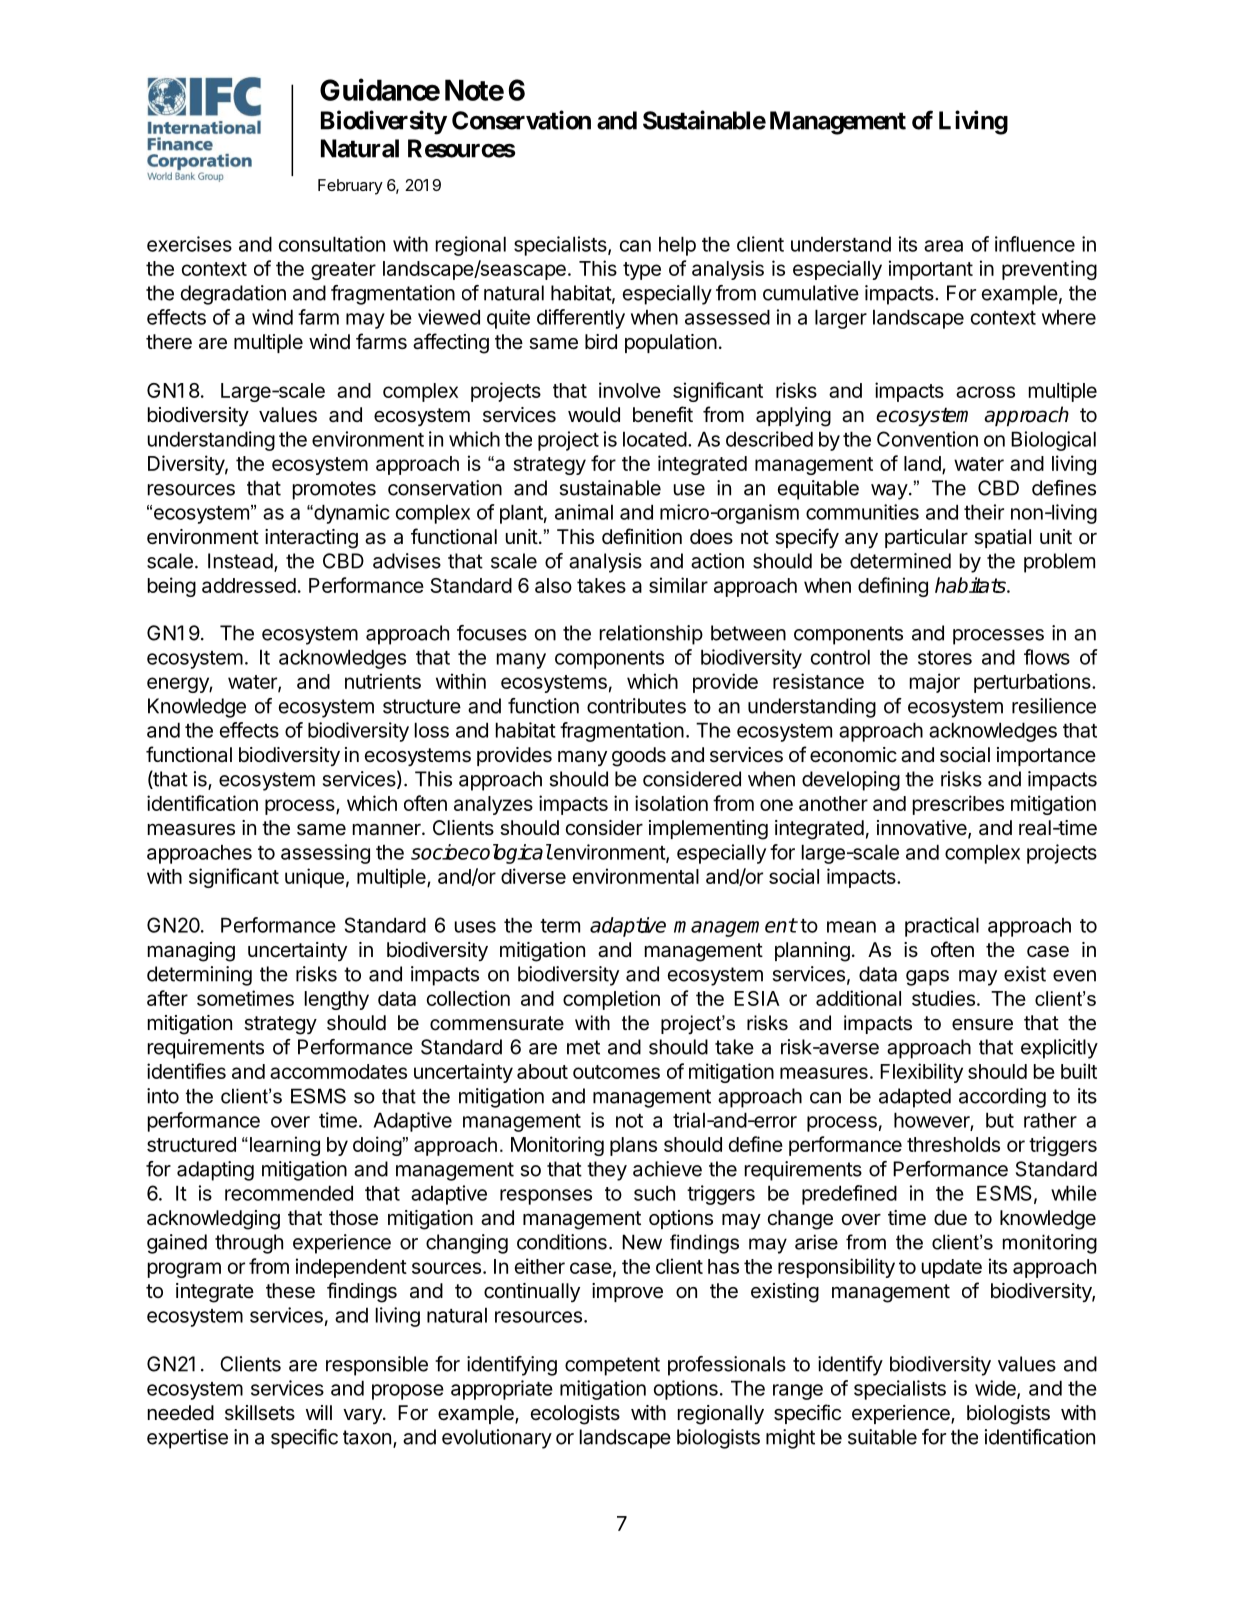 Image resolution: width=1243 pixels, height=1608 pixels. Describe the element at coordinates (575, 1415) in the document. I see `ecologists` at that location.
